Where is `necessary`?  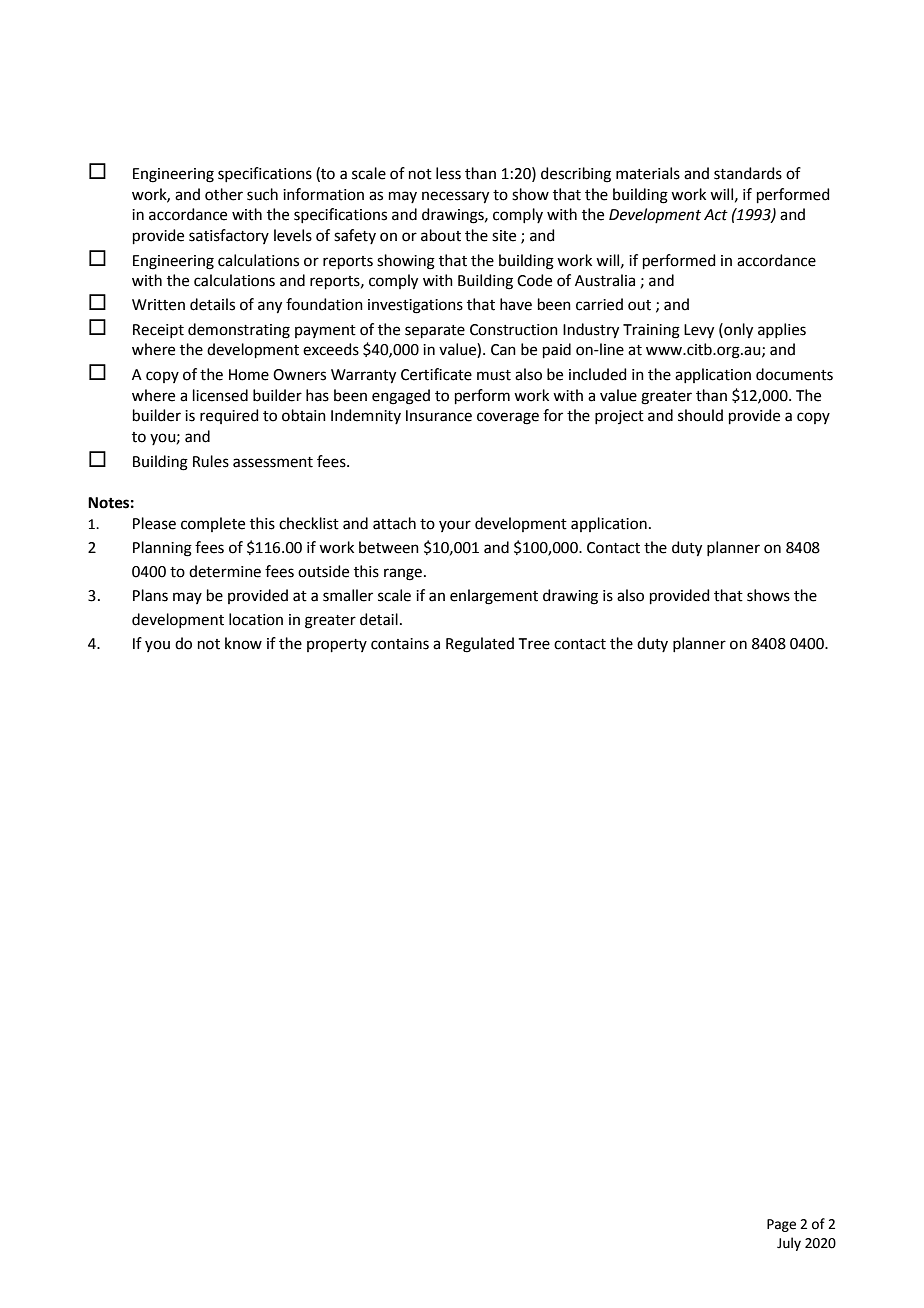
necessary is located at coordinates (455, 197).
